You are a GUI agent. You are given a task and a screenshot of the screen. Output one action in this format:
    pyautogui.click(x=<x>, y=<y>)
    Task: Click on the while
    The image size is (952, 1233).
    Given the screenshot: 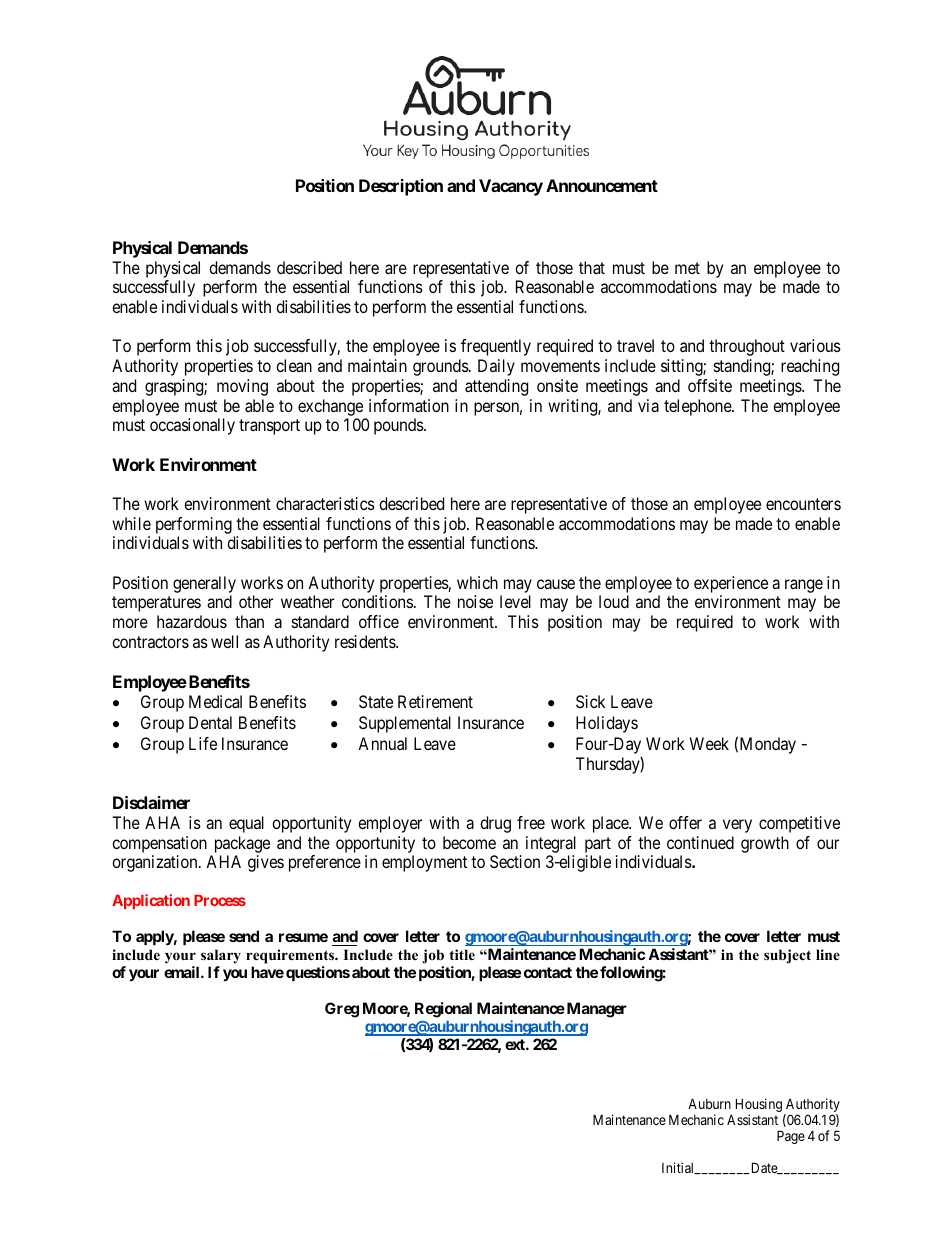 What is the action you would take?
    pyautogui.click(x=131, y=523)
